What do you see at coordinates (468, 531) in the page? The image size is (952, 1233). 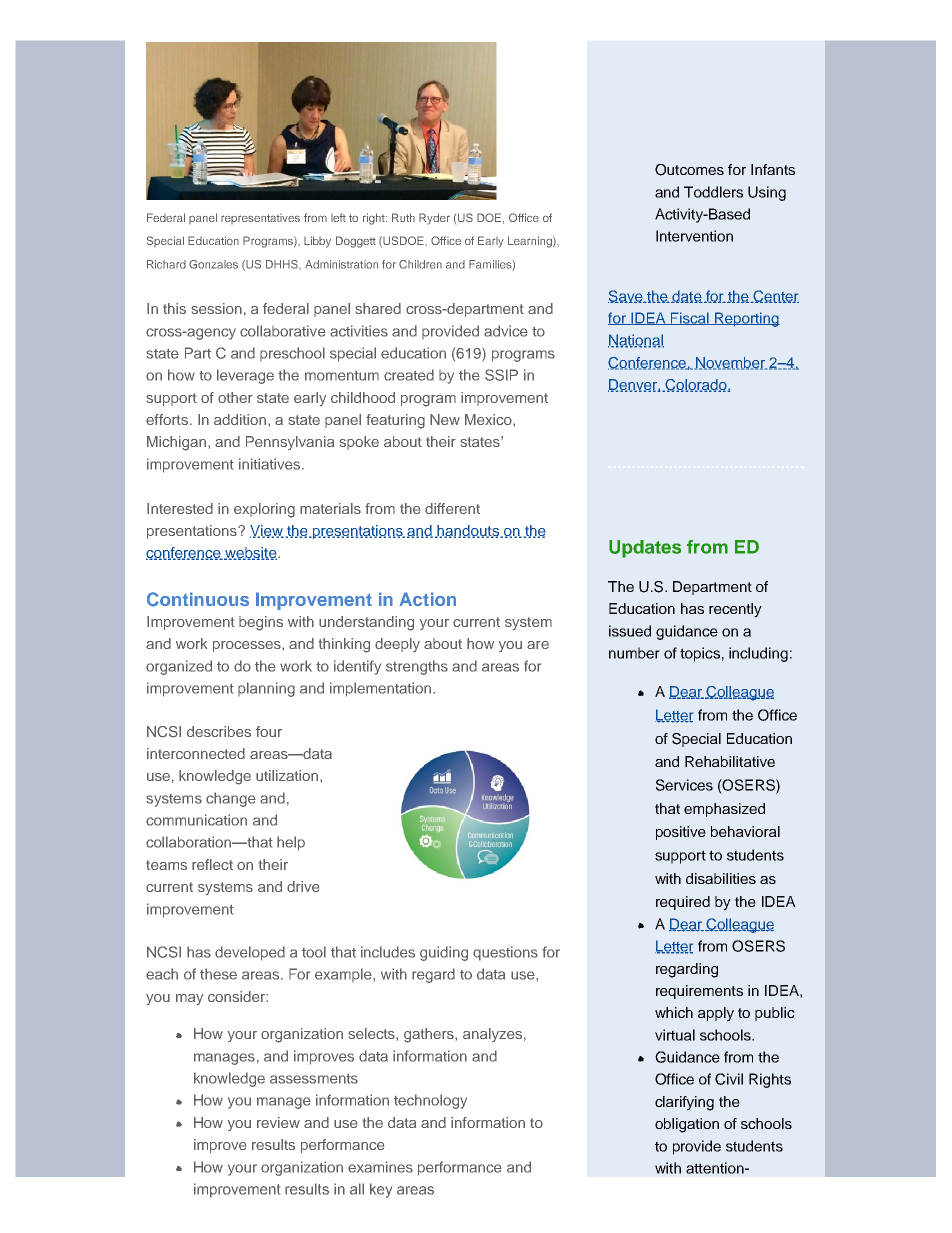 I see `handouts` at bounding box center [468, 531].
